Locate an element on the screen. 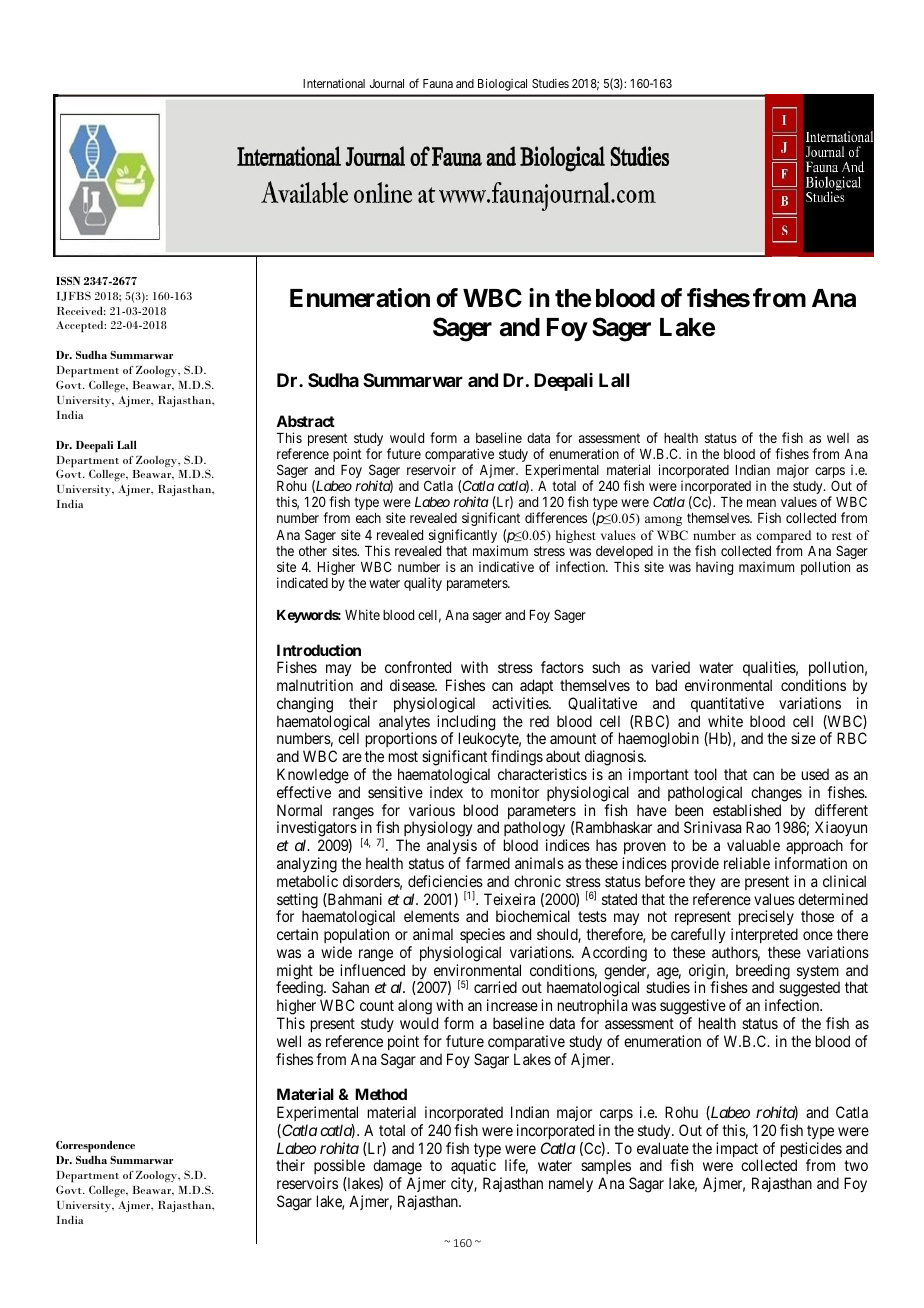  Biological is located at coordinates (502, 85).
